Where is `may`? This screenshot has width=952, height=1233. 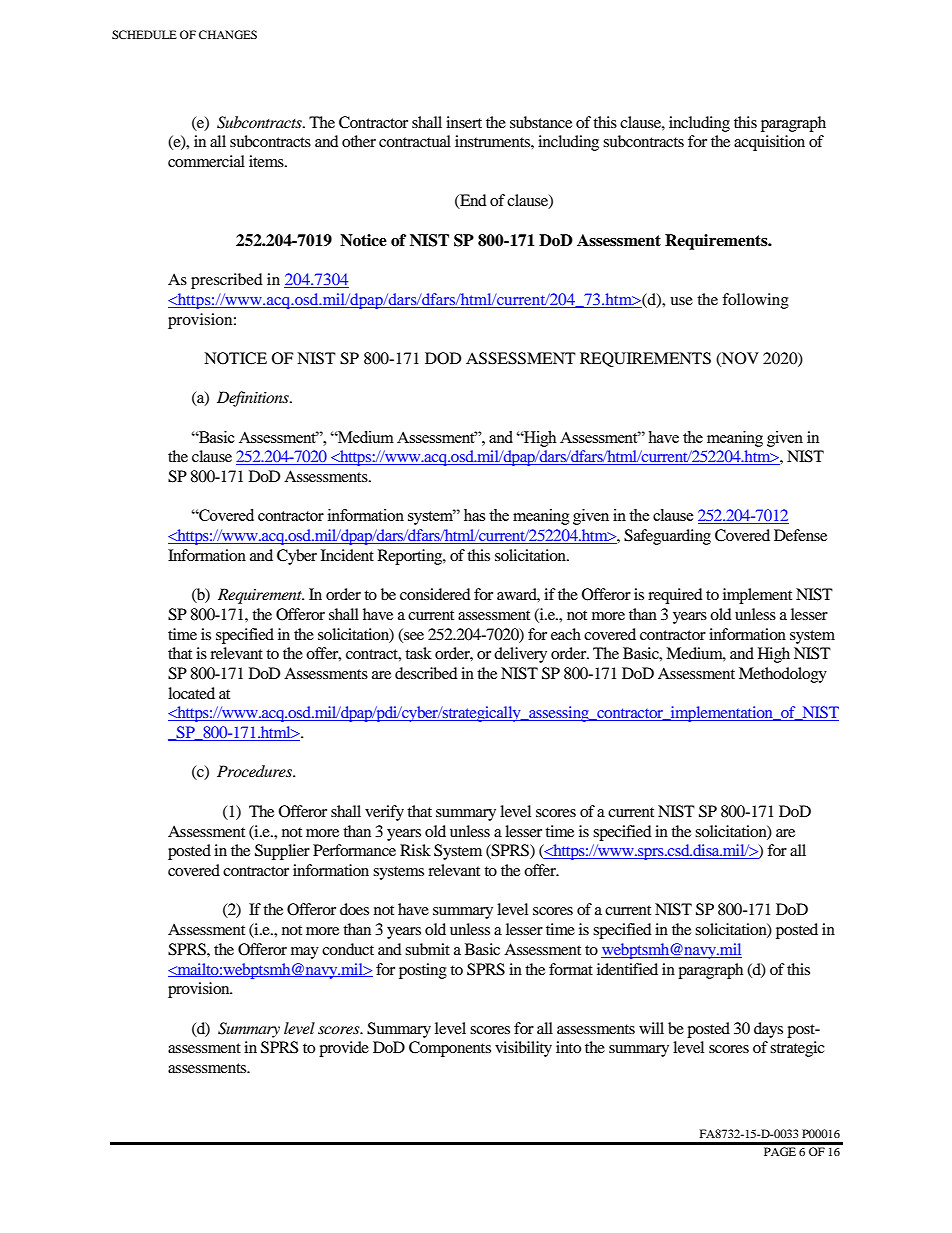 may is located at coordinates (305, 953).
